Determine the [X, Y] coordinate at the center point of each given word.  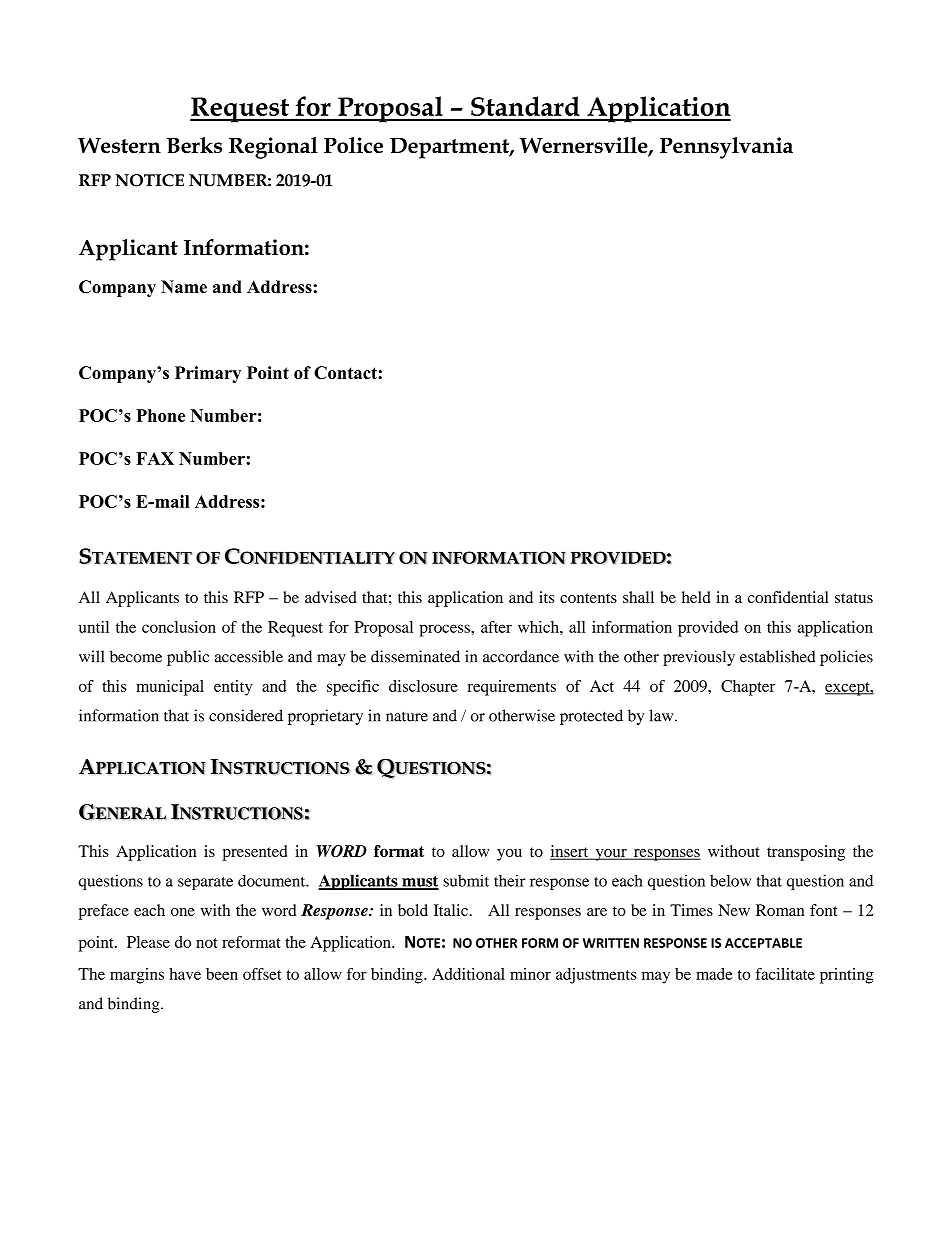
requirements [511, 688]
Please [148, 942]
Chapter [748, 688]
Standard [525, 106]
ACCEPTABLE [763, 943]
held [696, 597]
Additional [468, 974]
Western [119, 145]
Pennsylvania [726, 148]
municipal [170, 688]
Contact [346, 372]
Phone [160, 415]
